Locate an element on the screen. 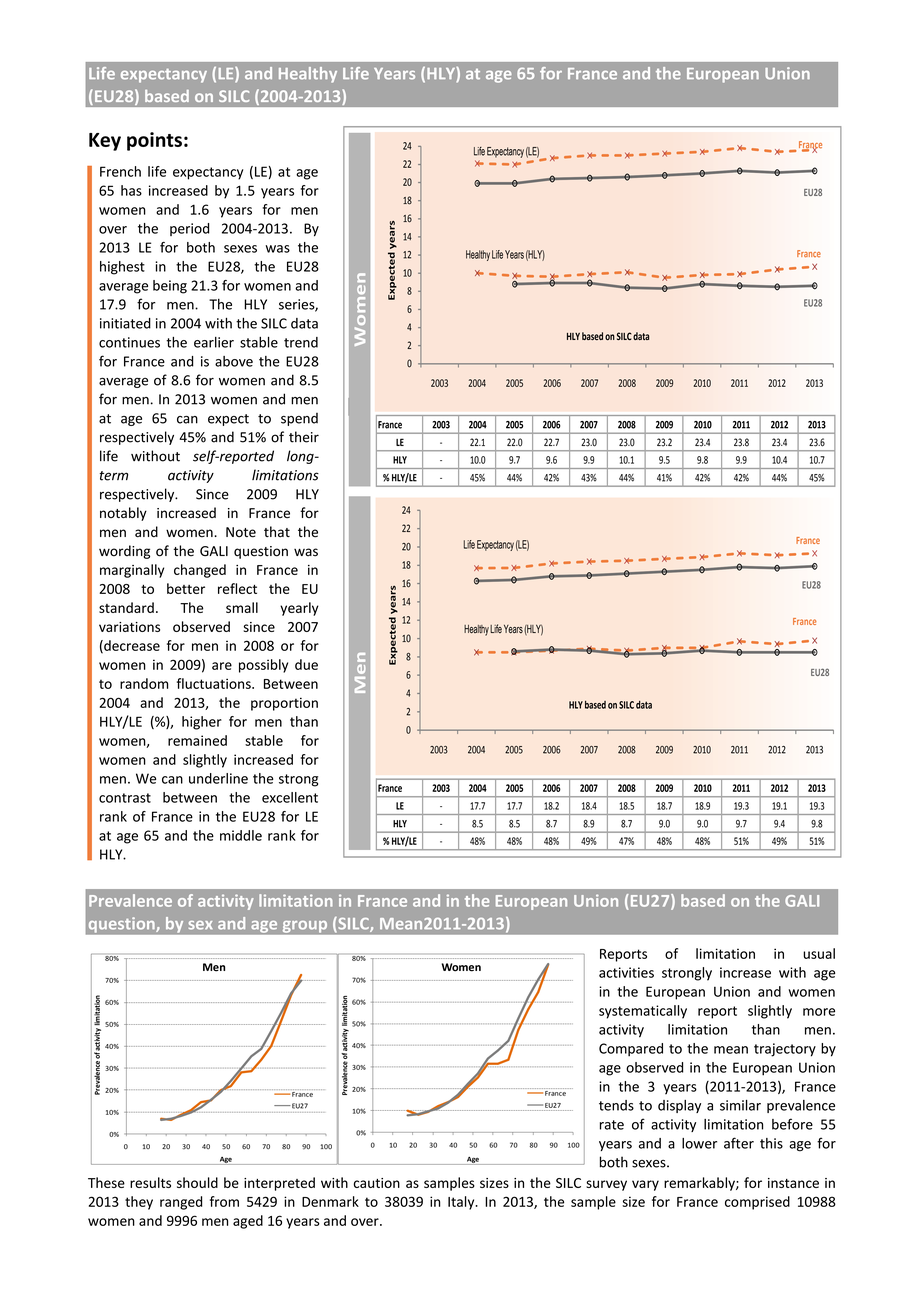 The width and height of the screenshot is (924, 1308). Italy is located at coordinates (462, 1203).
